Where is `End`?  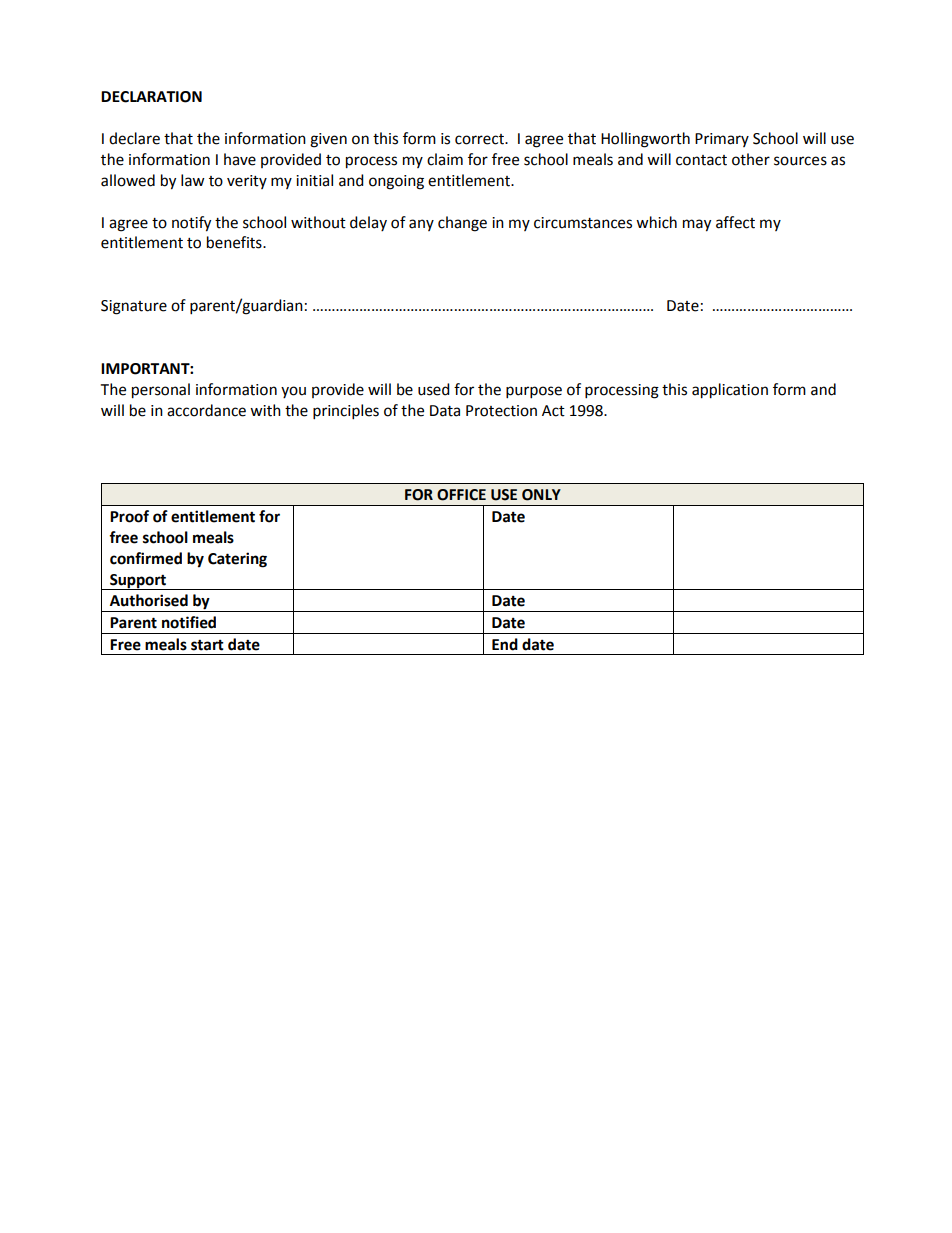
End is located at coordinates (505, 644).
